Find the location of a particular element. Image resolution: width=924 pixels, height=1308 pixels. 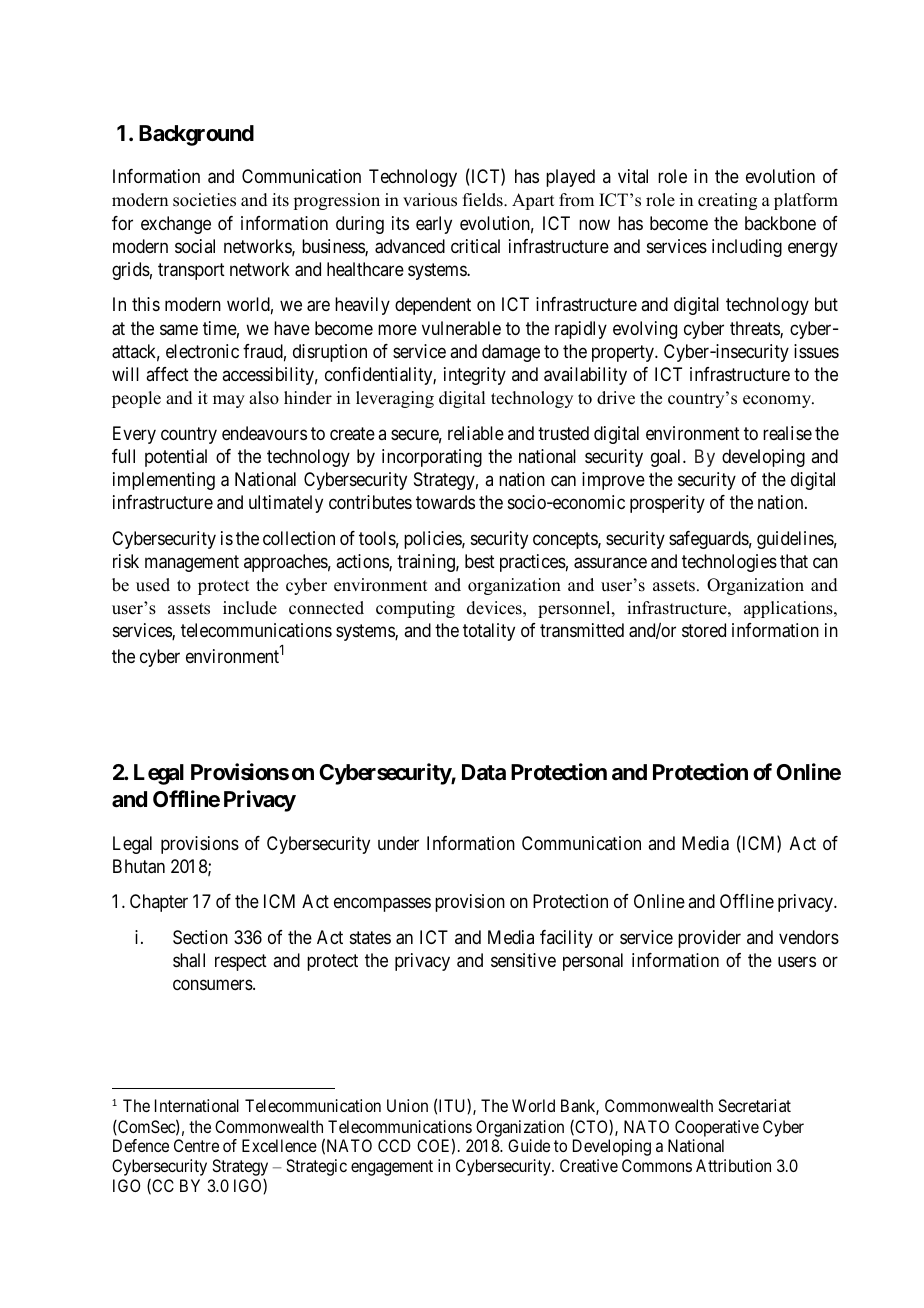

include is located at coordinates (250, 608).
